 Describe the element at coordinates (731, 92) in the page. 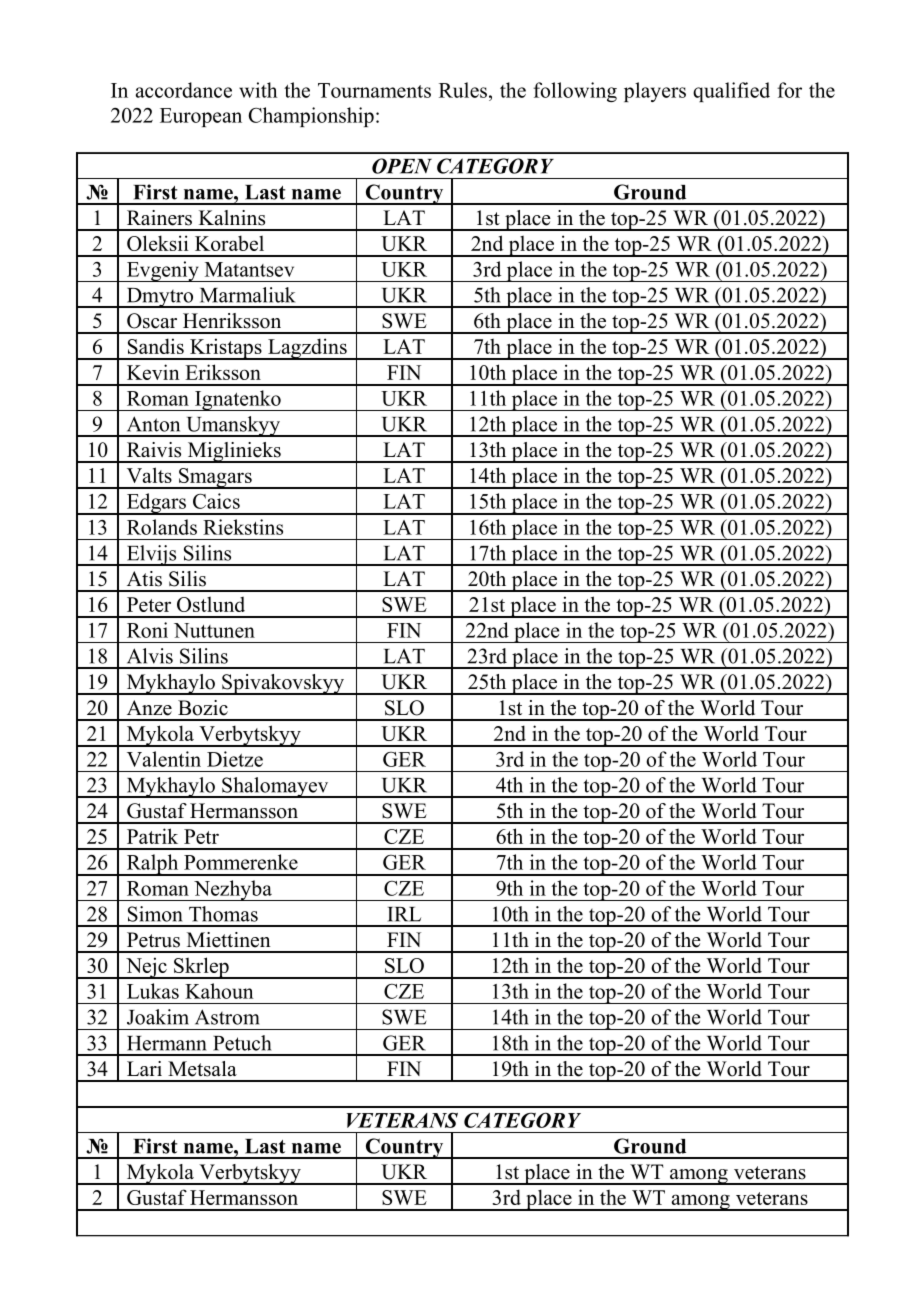

I see `qualified` at that location.
